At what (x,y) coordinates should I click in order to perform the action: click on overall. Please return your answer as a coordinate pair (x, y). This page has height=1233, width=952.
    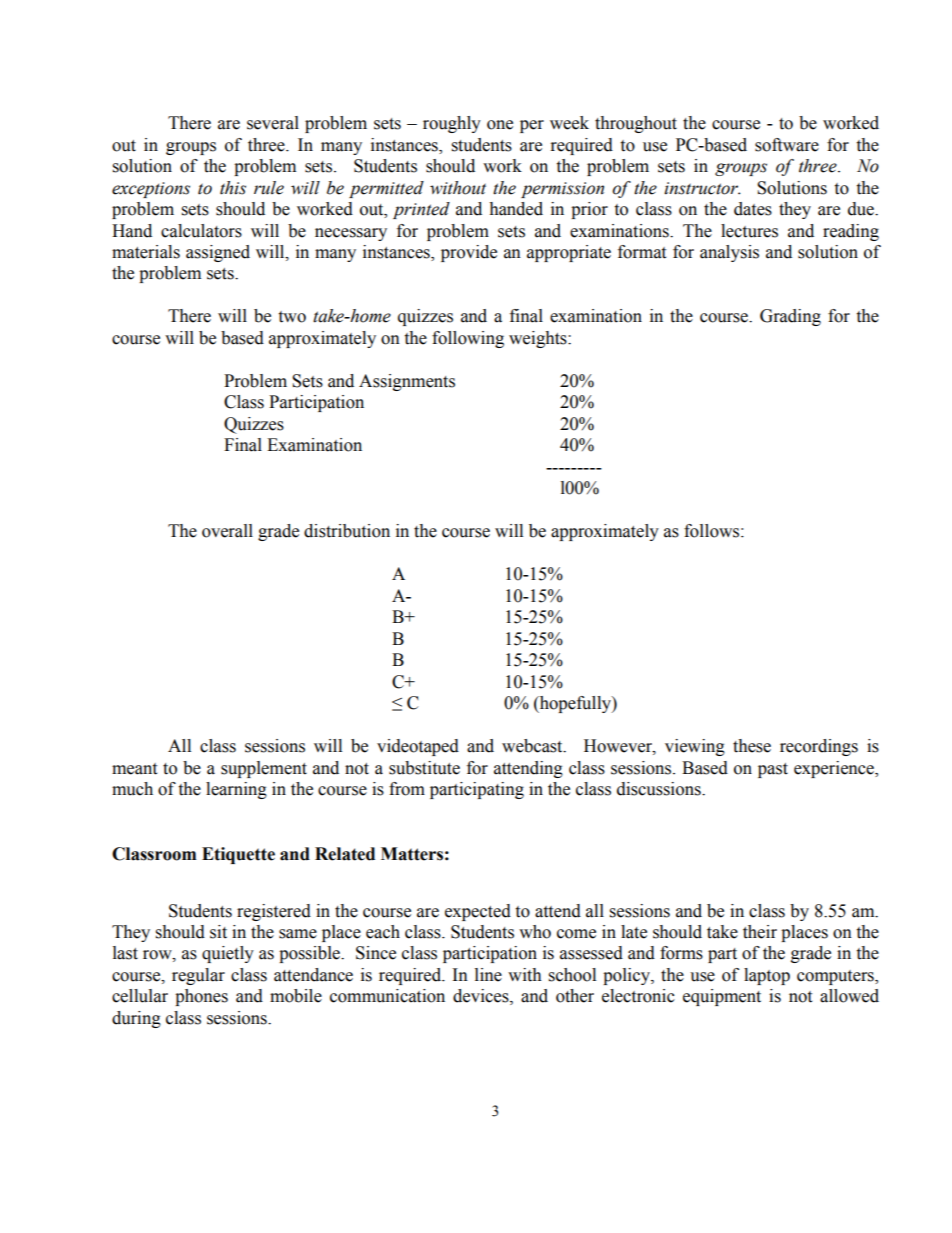
    Looking at the image, I should click on (227, 531).
